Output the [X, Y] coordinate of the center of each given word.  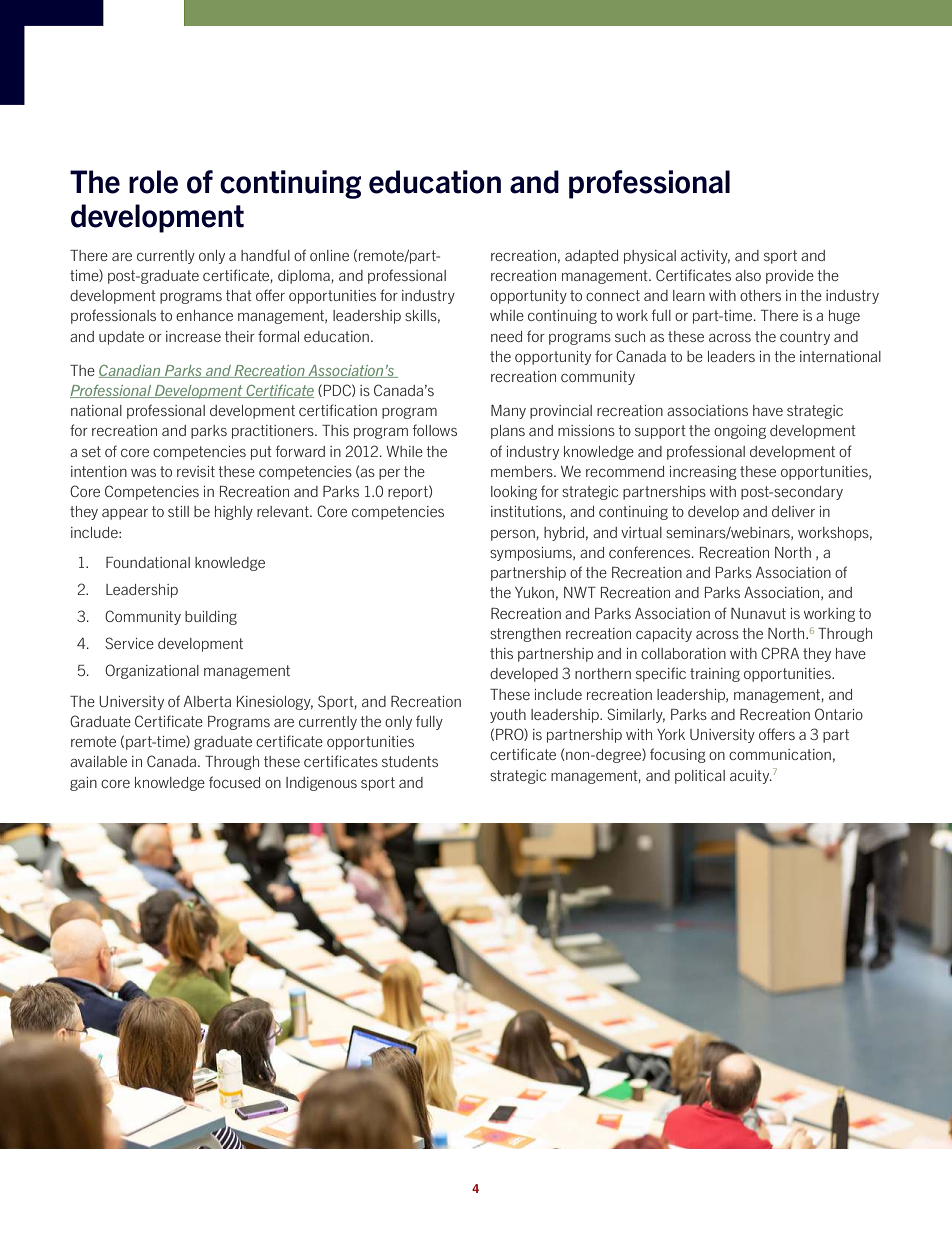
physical [650, 257]
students [410, 761]
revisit [196, 471]
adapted [591, 257]
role [153, 182]
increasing [703, 473]
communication [780, 754]
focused [234, 782]
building [211, 618]
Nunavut [758, 613]
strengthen [525, 635]
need [506, 336]
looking [514, 493]
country [805, 338]
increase [193, 336]
